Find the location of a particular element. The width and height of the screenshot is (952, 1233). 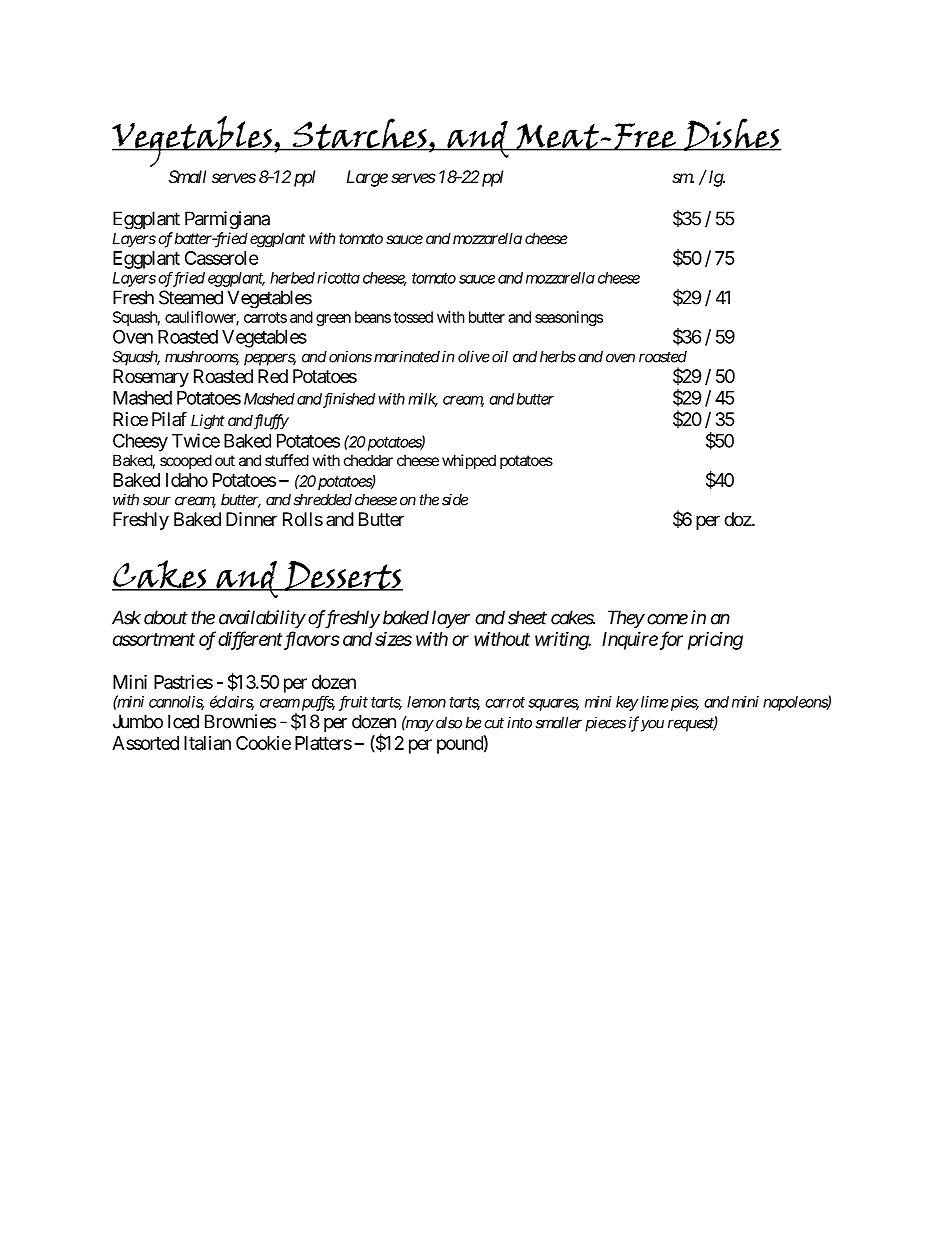

Iced is located at coordinates (183, 721).
